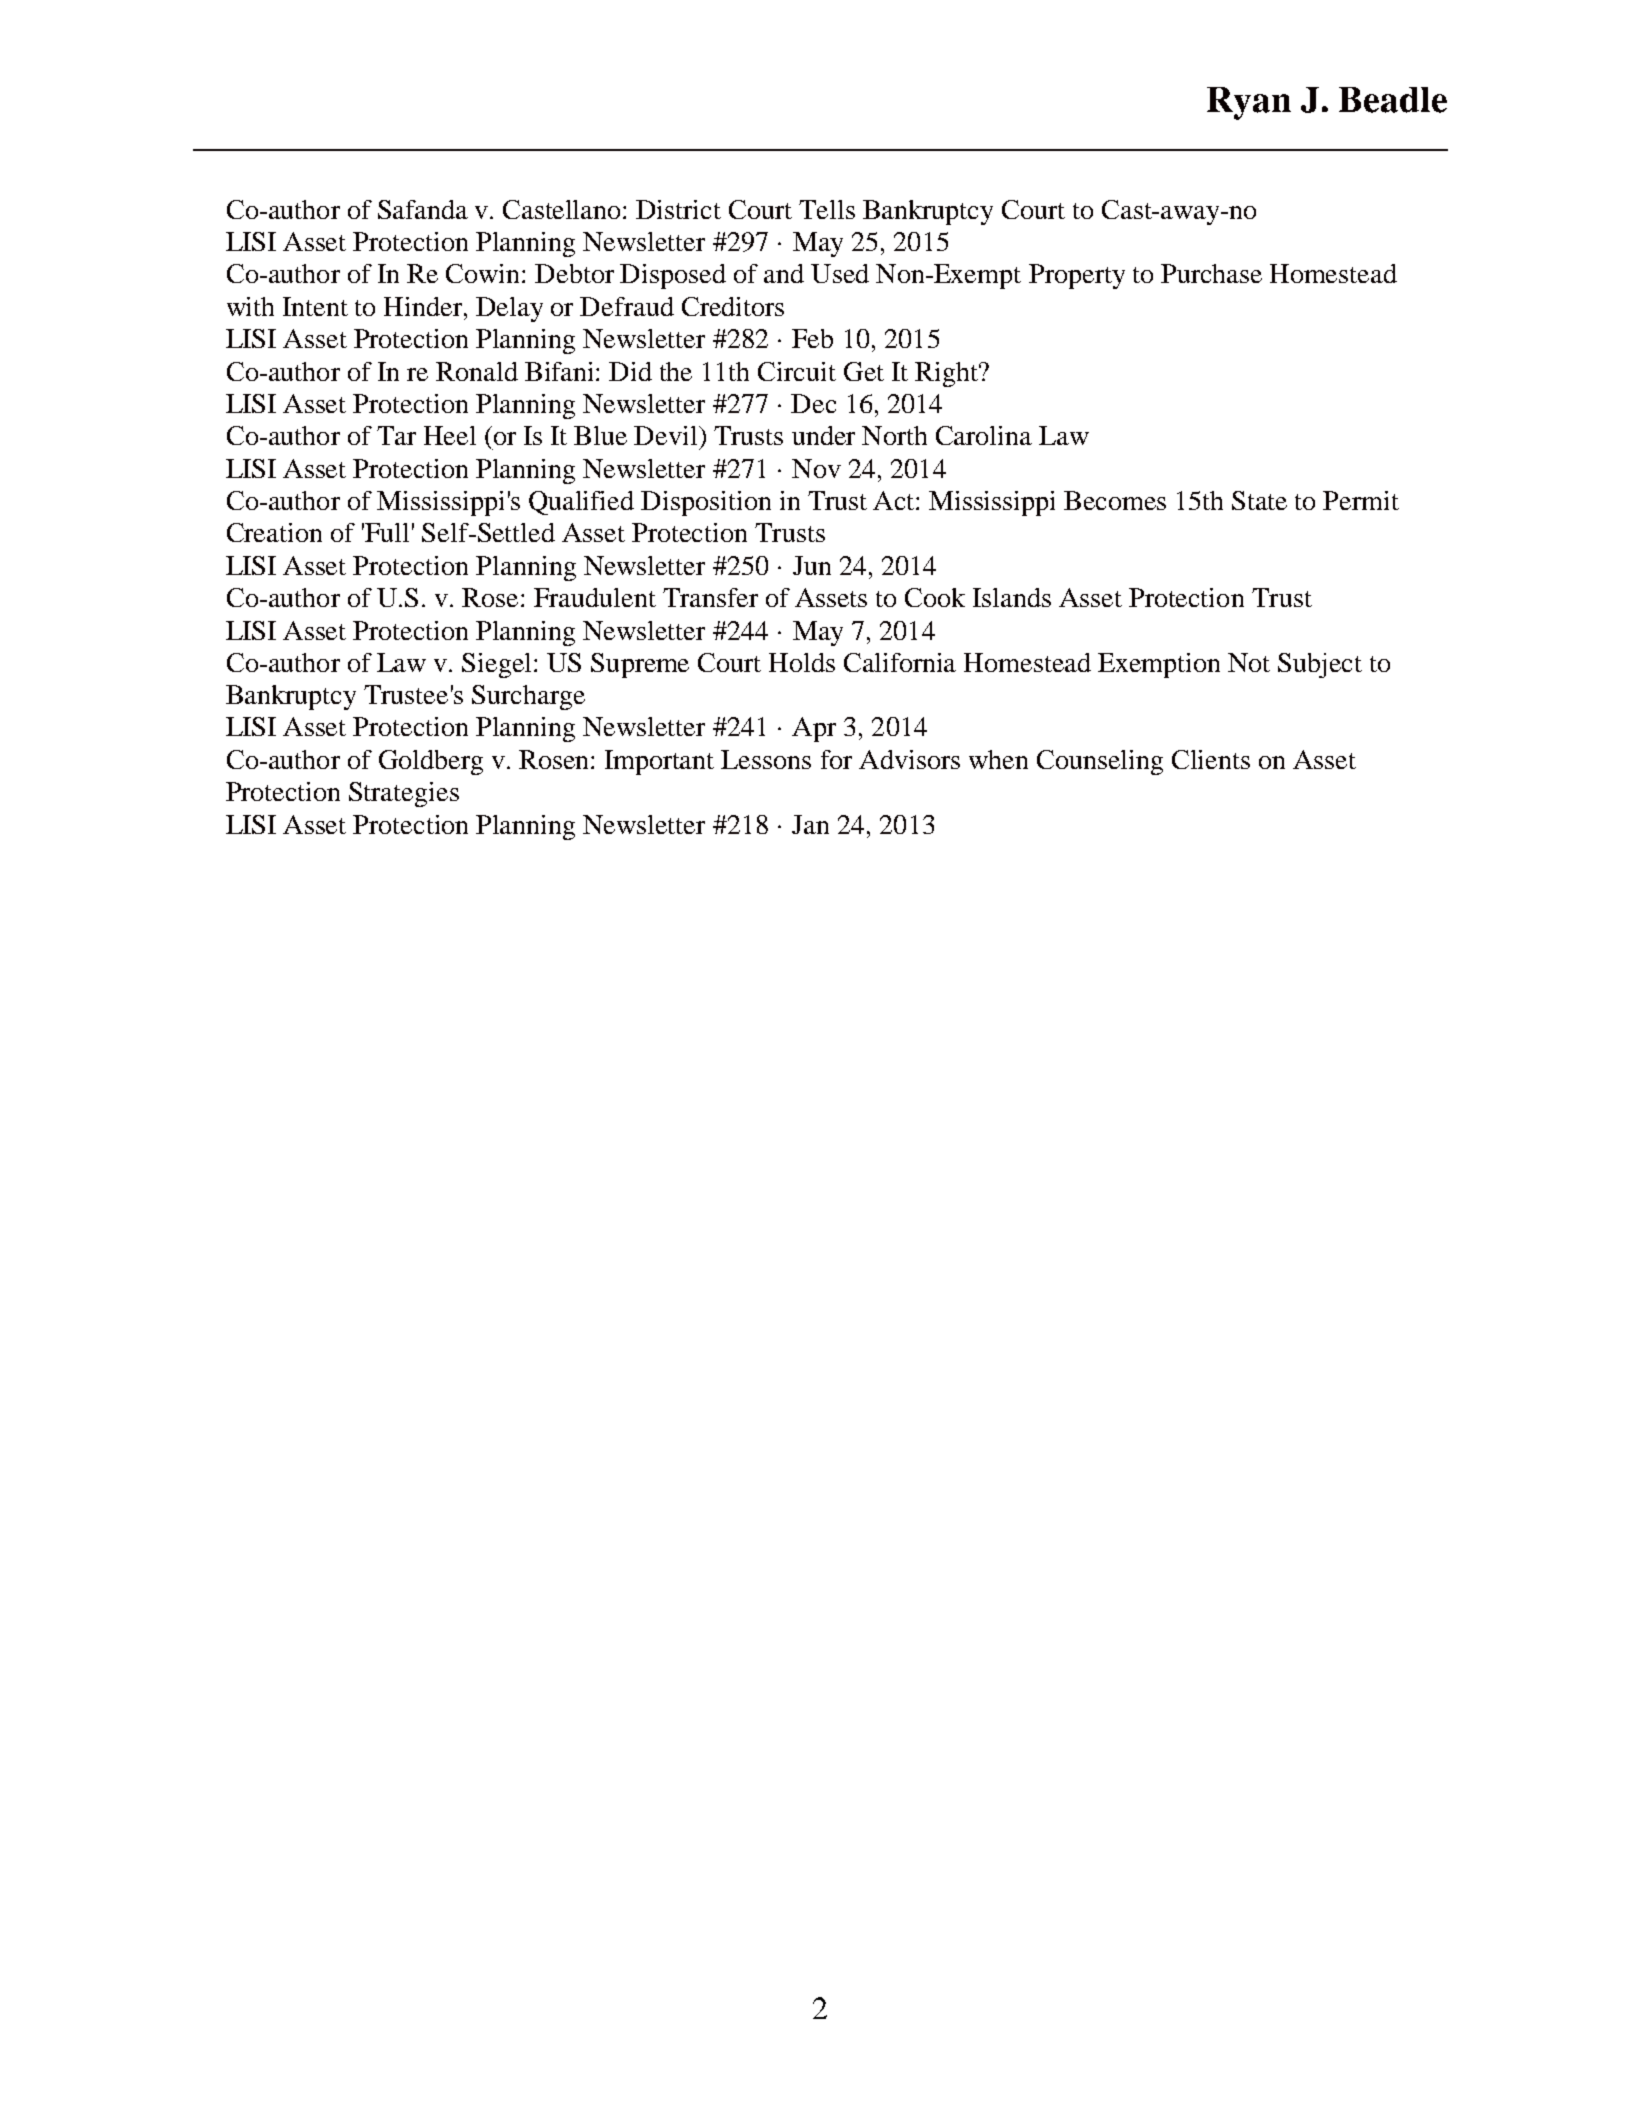 This document has height=2123, width=1640. What do you see at coordinates (1211, 273) in the document?
I see `Purchase` at bounding box center [1211, 273].
